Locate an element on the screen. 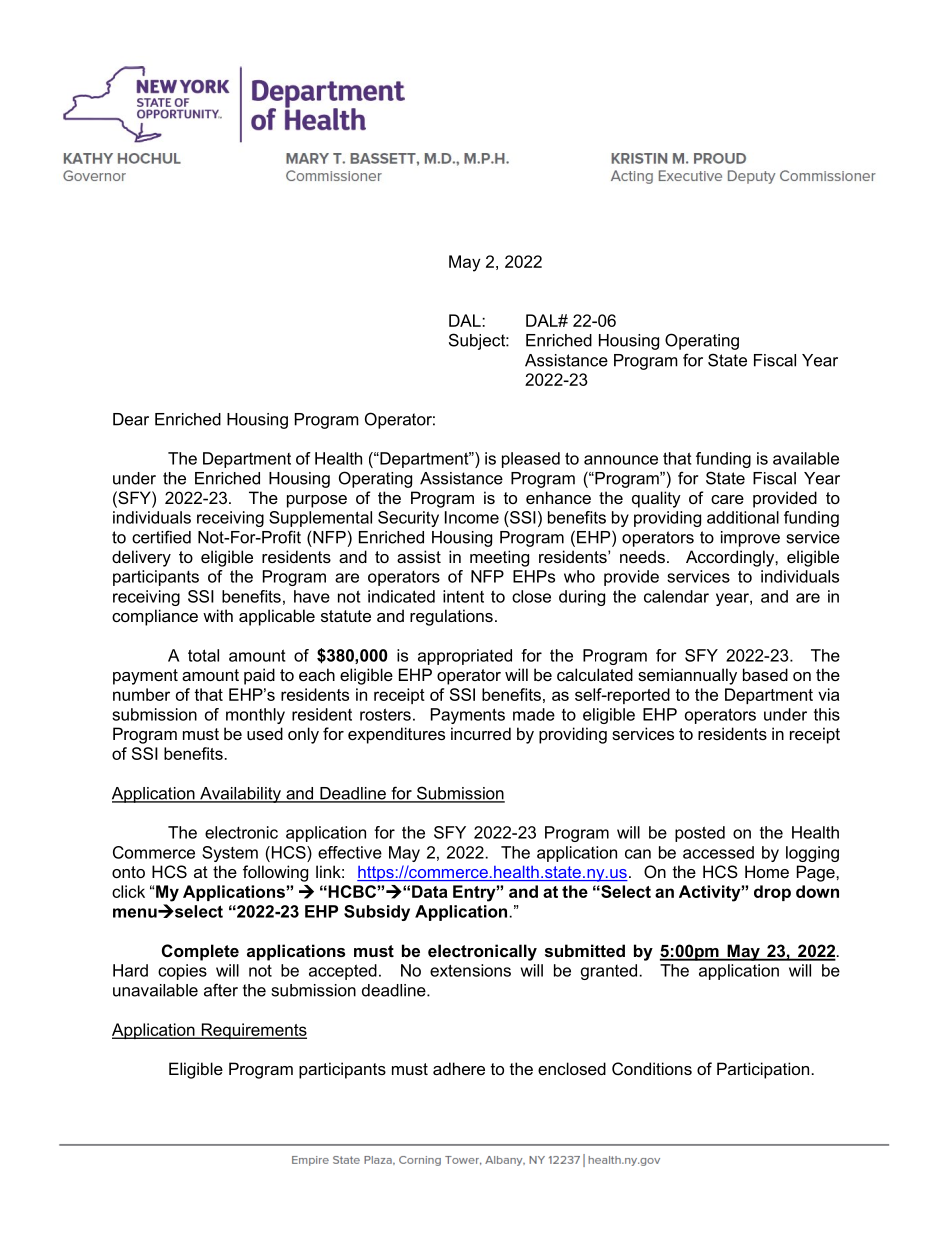  this is located at coordinates (827, 714).
